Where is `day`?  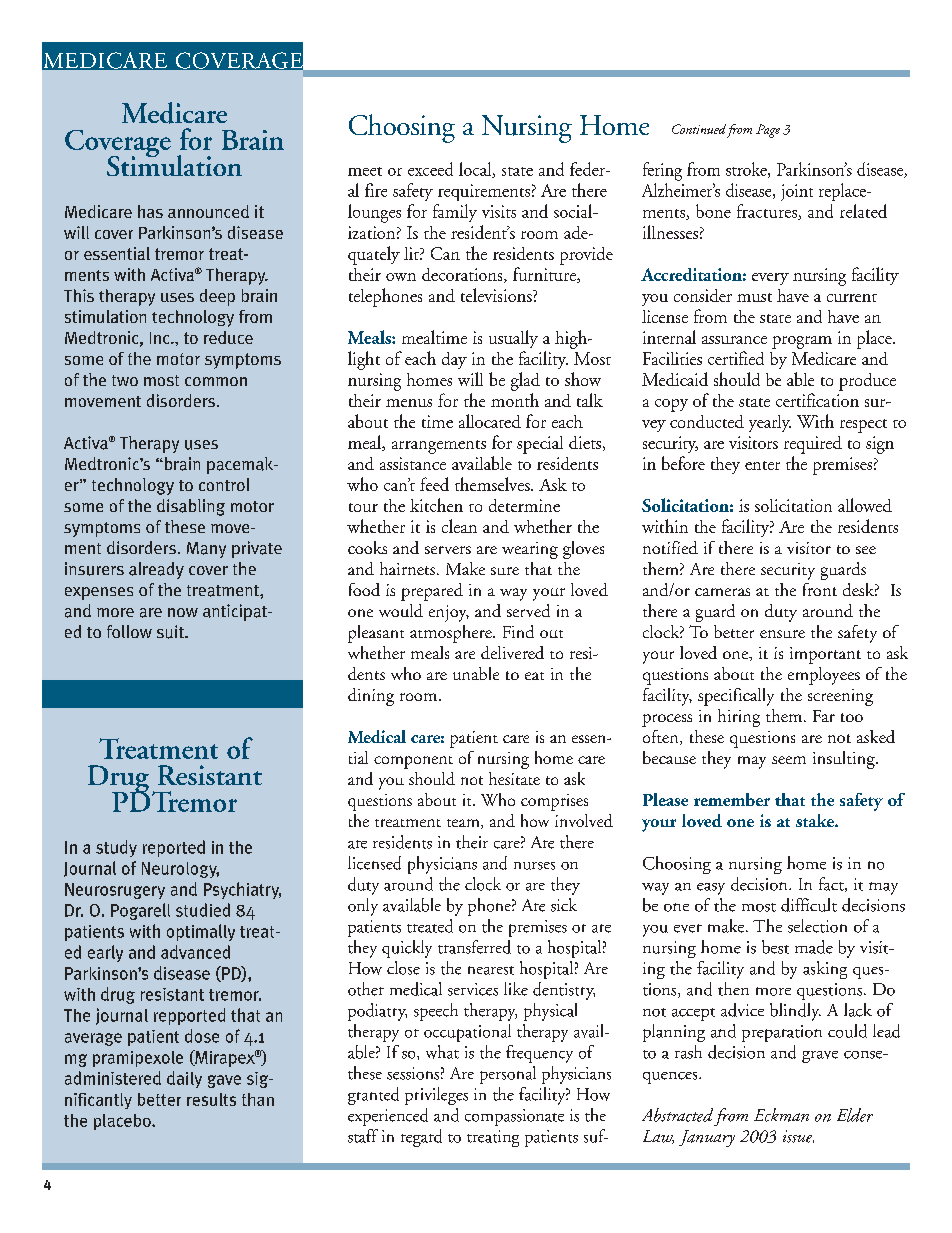
day is located at coordinates (454, 360).
